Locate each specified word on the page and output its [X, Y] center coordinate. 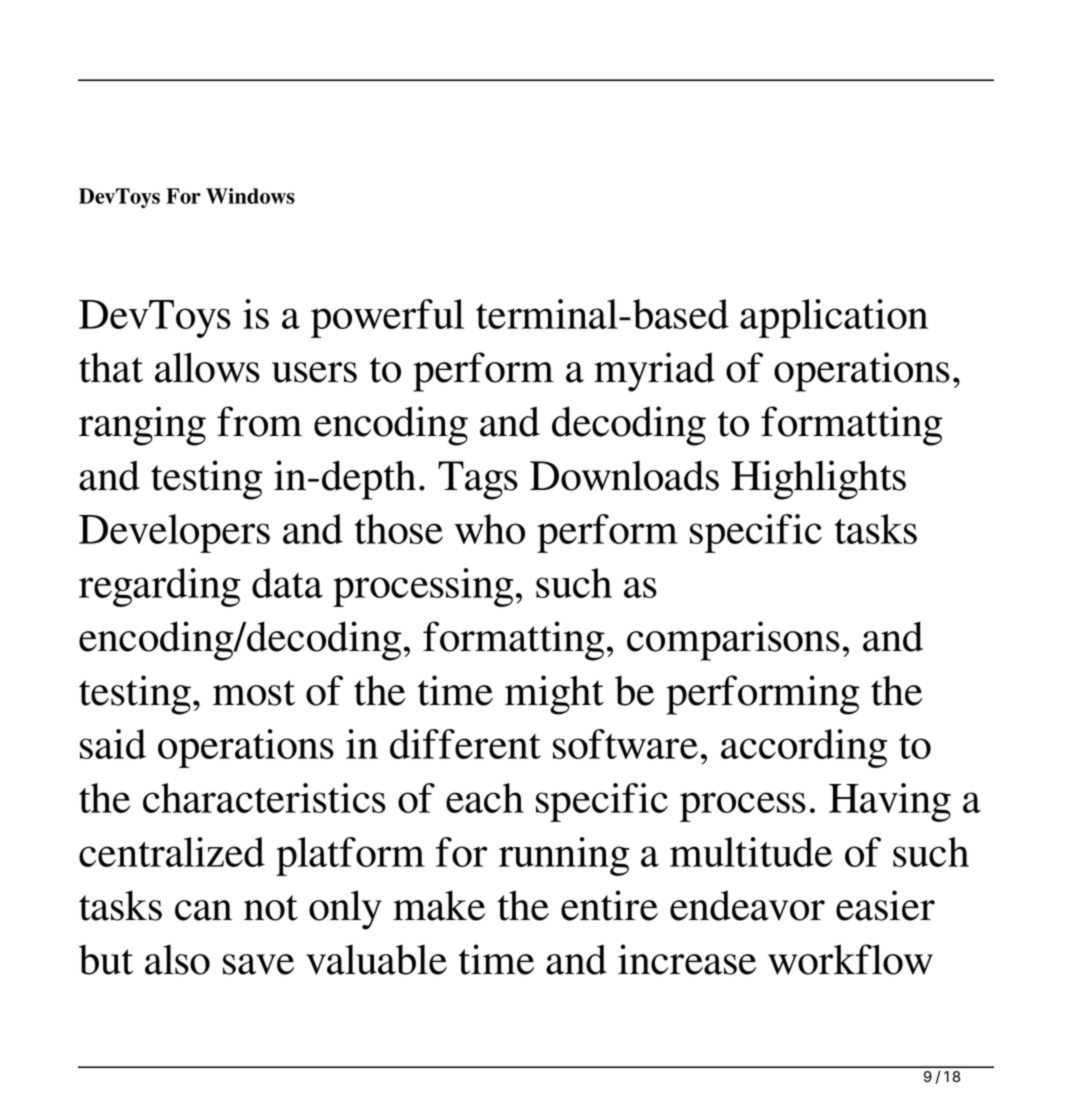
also [177, 959]
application [834, 318]
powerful [387, 318]
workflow [850, 959]
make [439, 905]
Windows [250, 196]
